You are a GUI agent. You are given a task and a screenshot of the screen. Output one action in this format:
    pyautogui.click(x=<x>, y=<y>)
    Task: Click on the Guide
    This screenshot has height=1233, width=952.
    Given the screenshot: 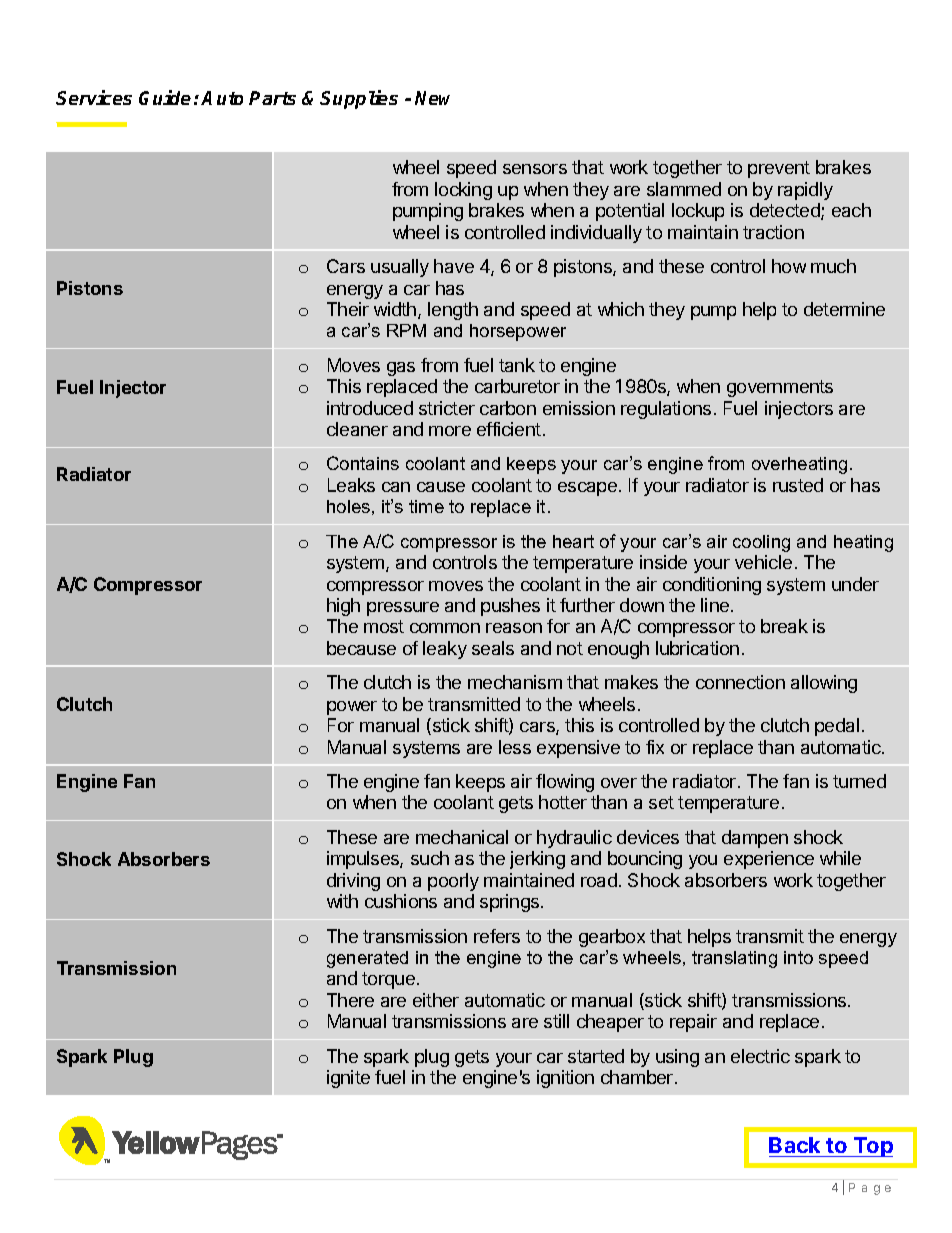 What is the action you would take?
    pyautogui.click(x=165, y=97)
